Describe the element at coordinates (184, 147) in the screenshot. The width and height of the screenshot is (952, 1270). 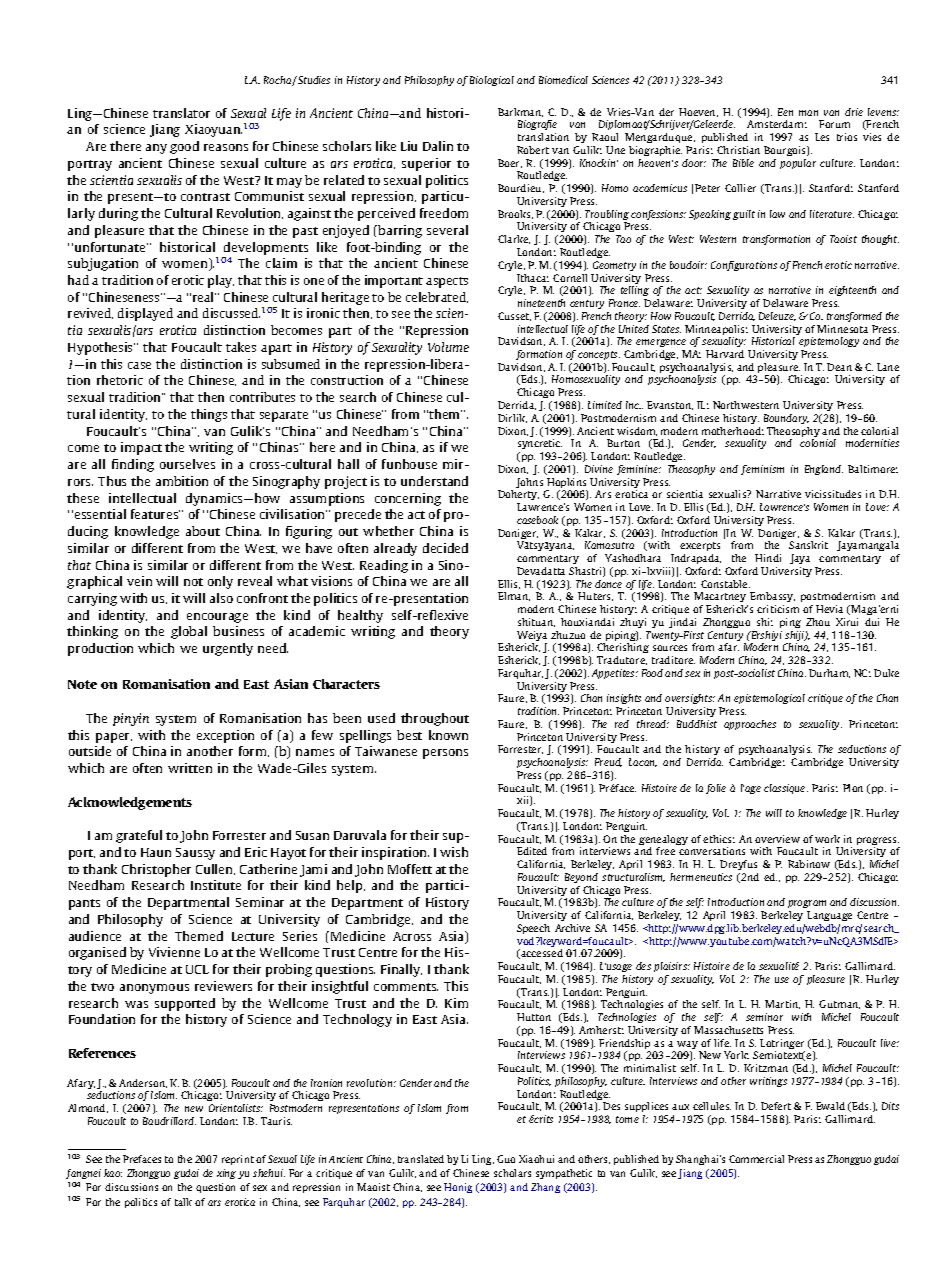
I see `good` at that location.
